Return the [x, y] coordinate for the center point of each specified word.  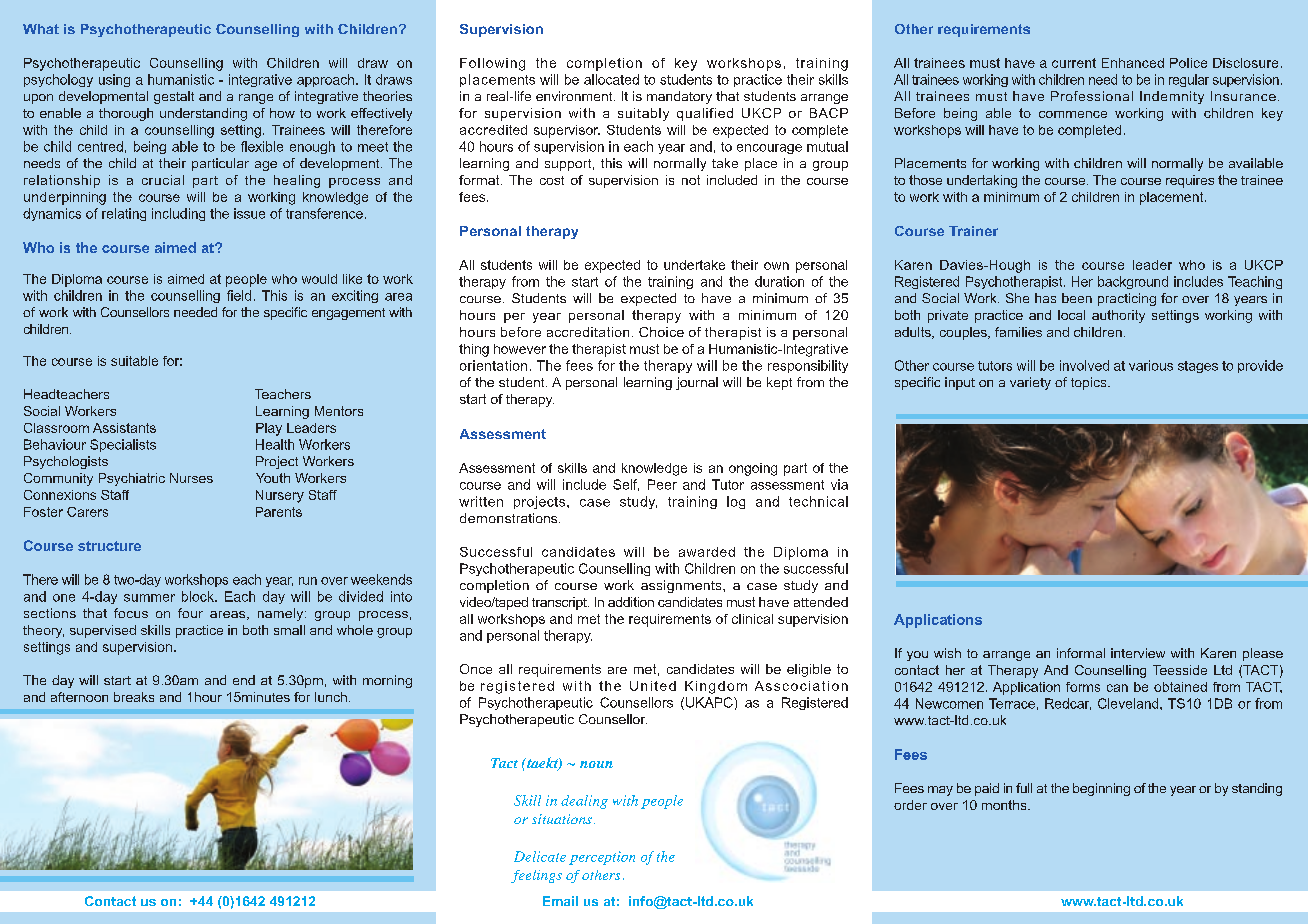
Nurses [191, 478]
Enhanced [1133, 63]
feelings [536, 876]
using [114, 80]
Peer [662, 484]
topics [1090, 383]
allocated [611, 79]
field [239, 295]
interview [1138, 653]
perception [602, 858]
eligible [809, 670]
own [776, 266]
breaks [134, 697]
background [1133, 282]
